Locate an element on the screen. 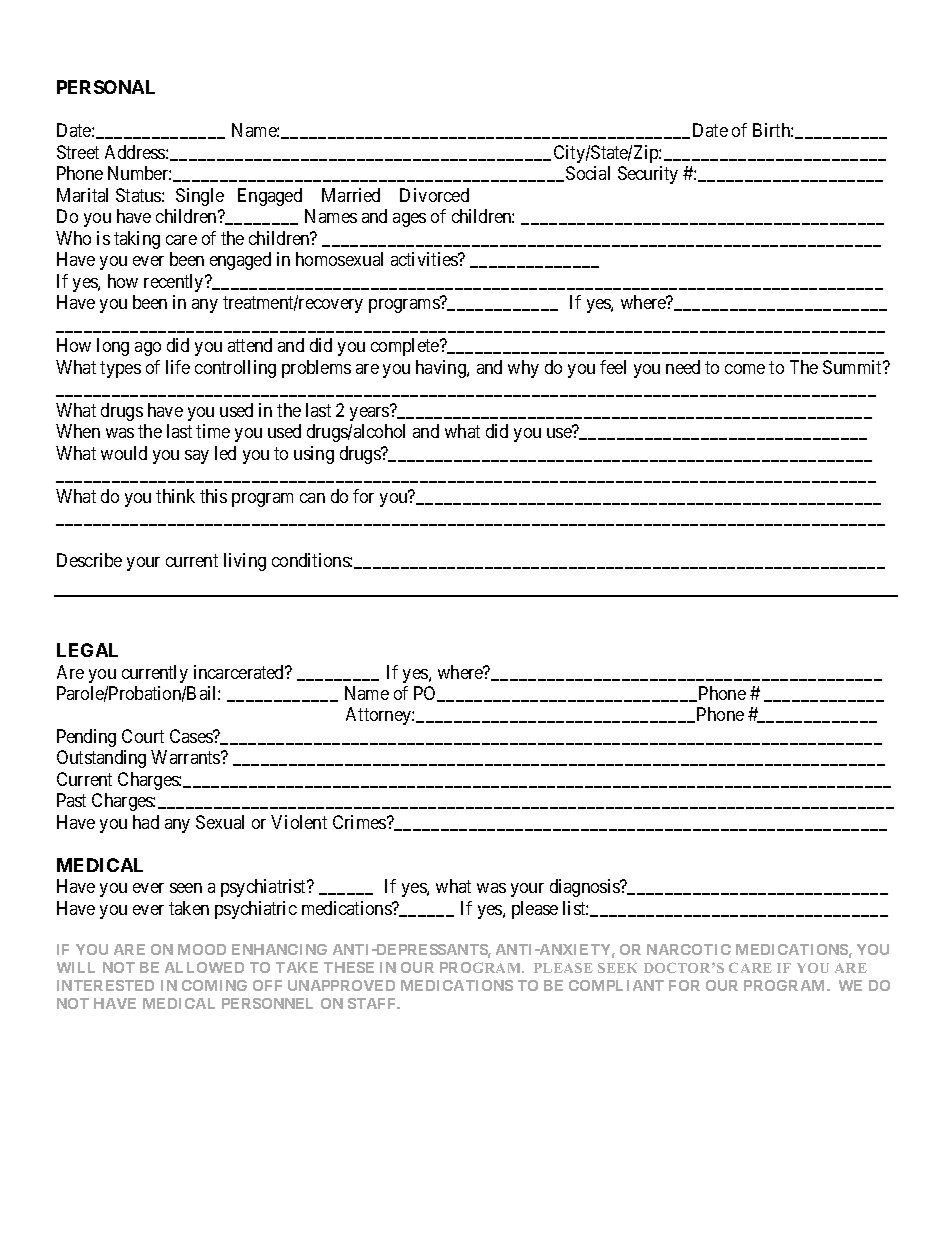 This screenshot has width=952, height=1233. life is located at coordinates (178, 367).
